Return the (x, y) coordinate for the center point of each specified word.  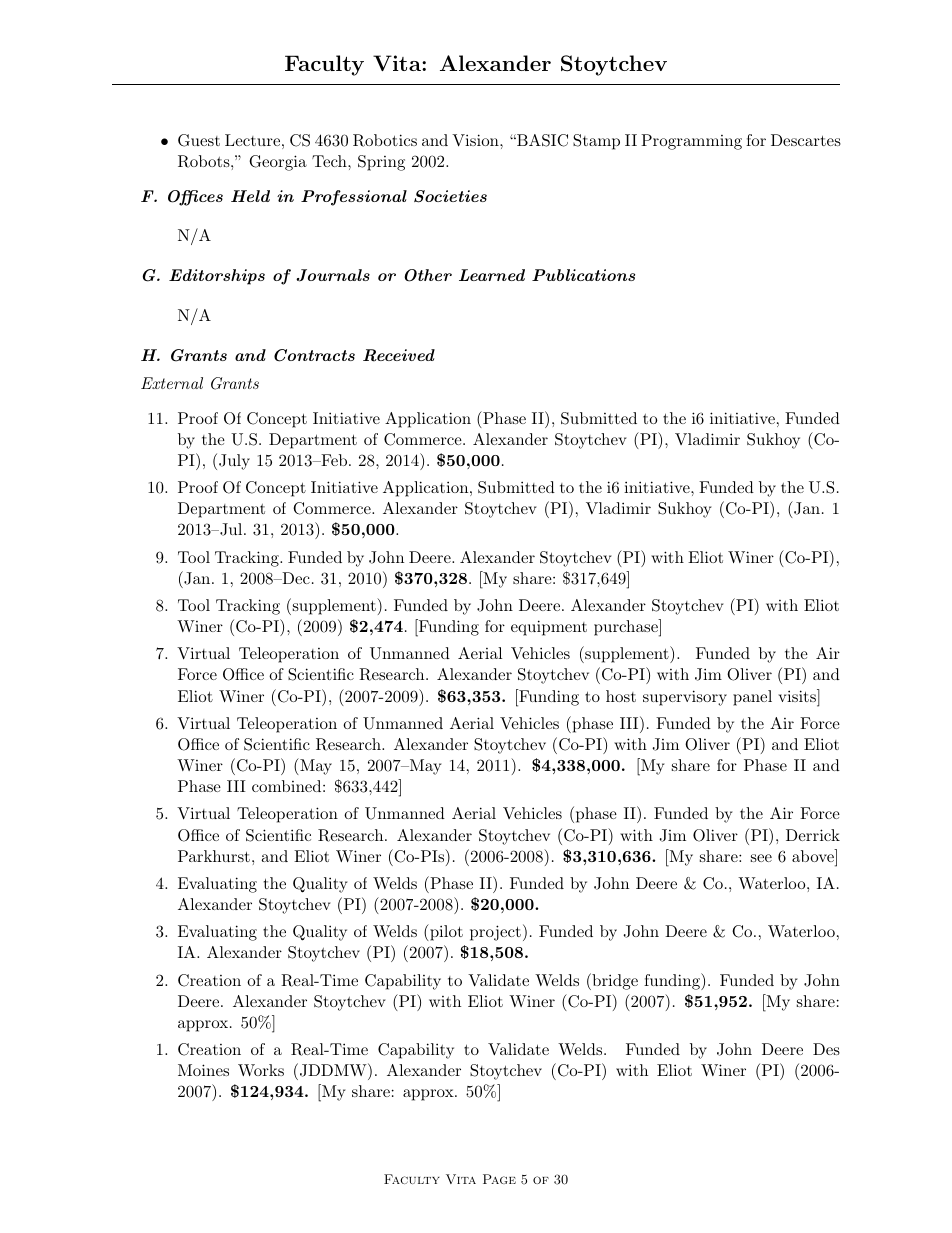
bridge (614, 981)
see (761, 858)
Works (261, 1070)
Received (399, 355)
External (172, 383)
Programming (691, 142)
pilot (445, 932)
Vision (476, 140)
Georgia (278, 163)
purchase (627, 628)
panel (752, 698)
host (621, 696)
